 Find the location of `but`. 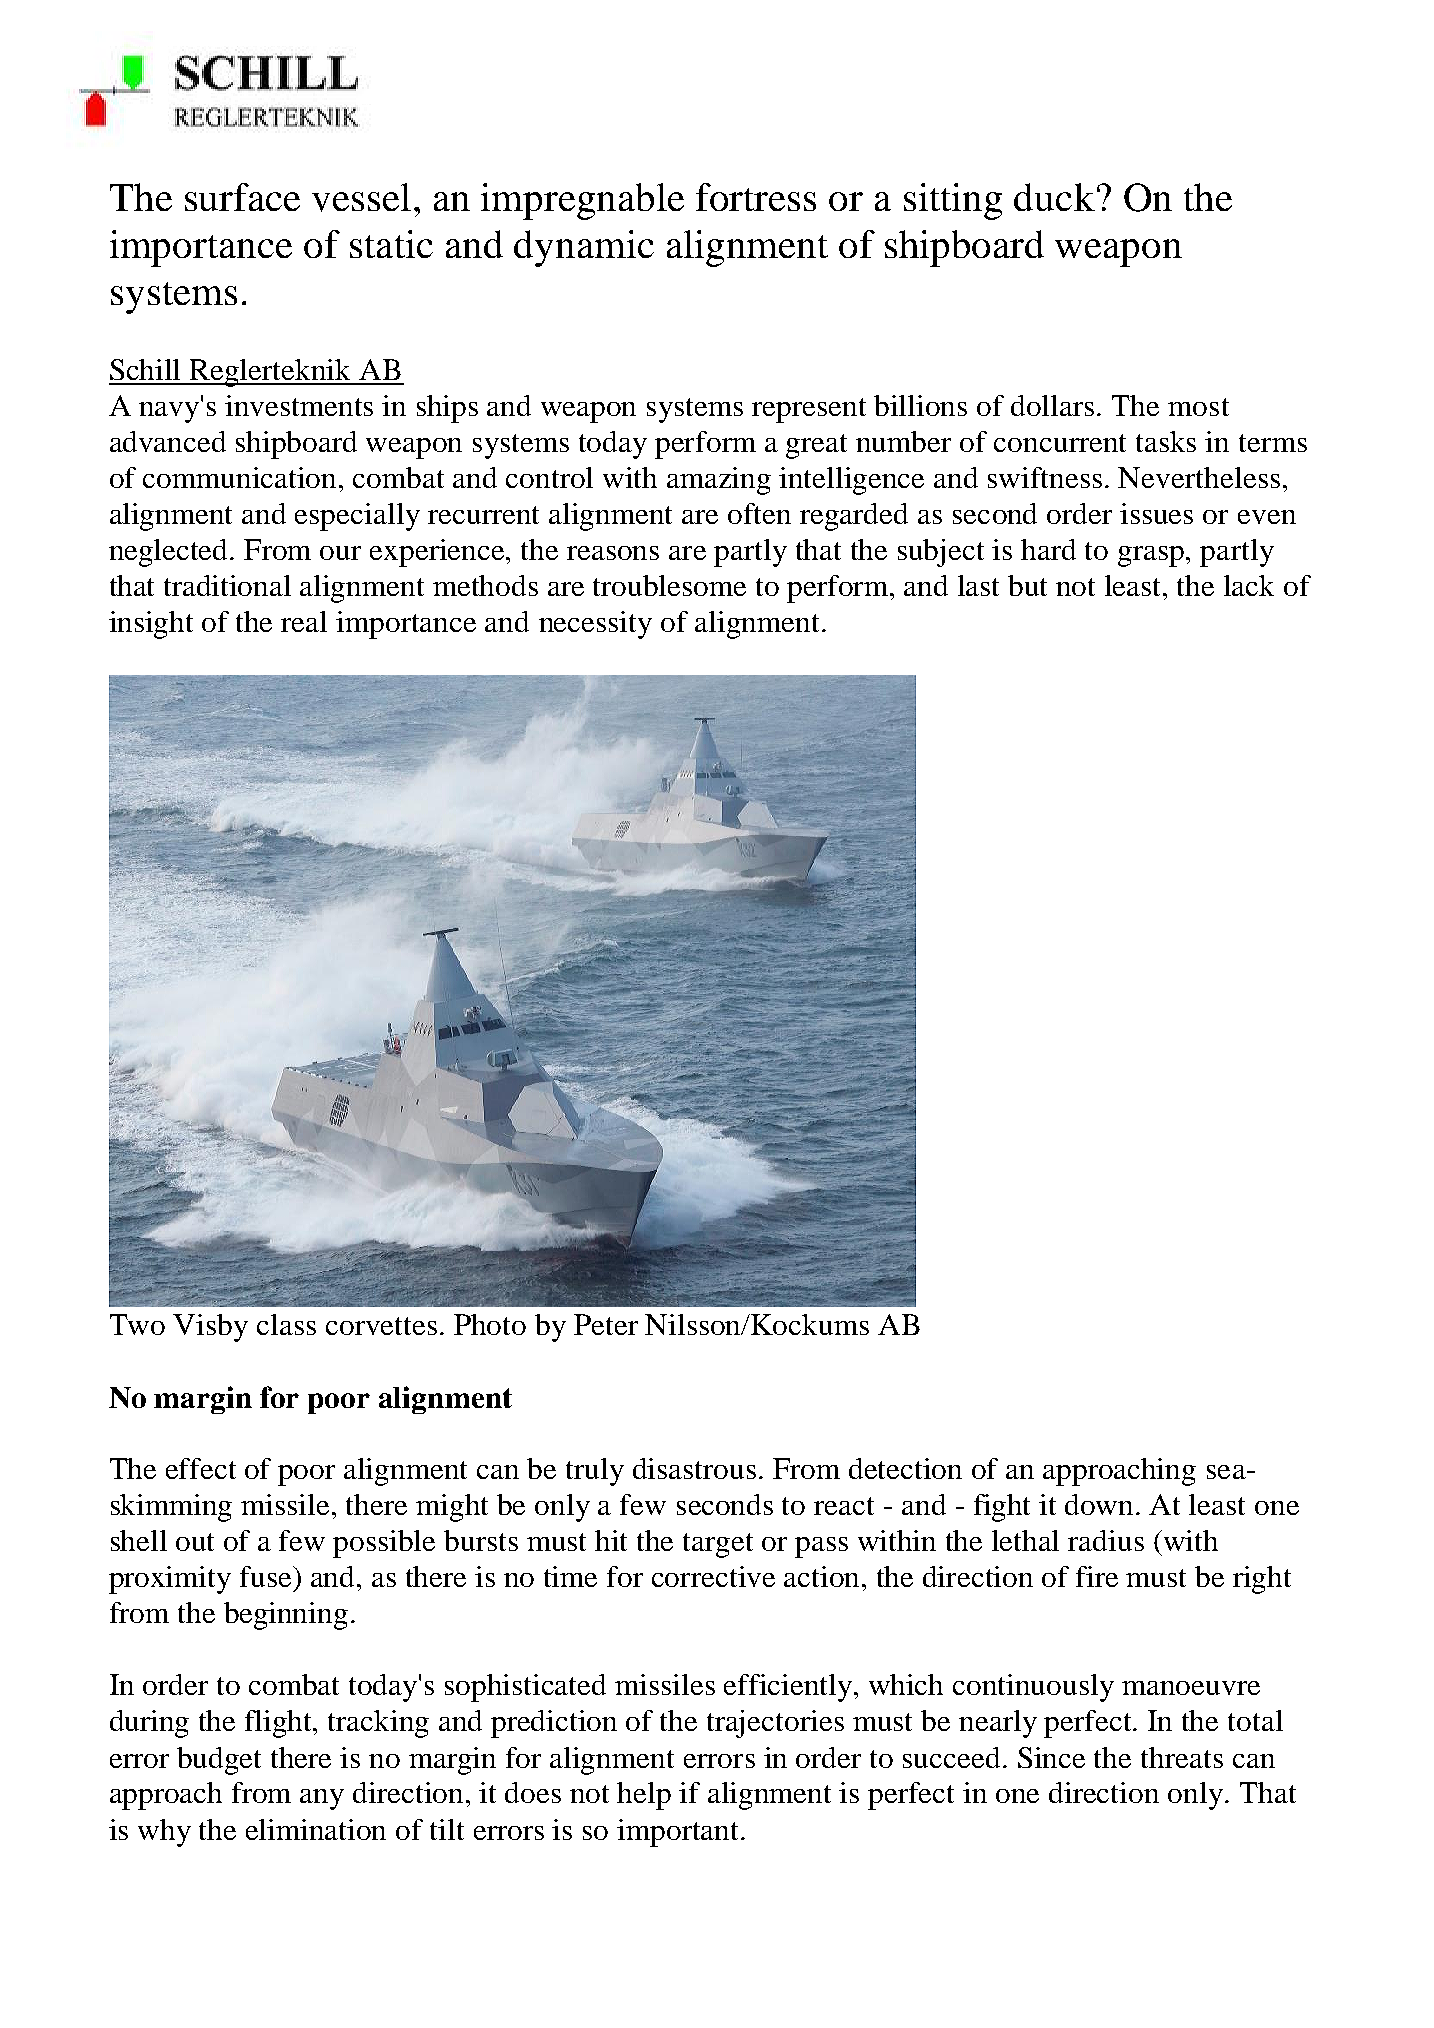

but is located at coordinates (1027, 585).
